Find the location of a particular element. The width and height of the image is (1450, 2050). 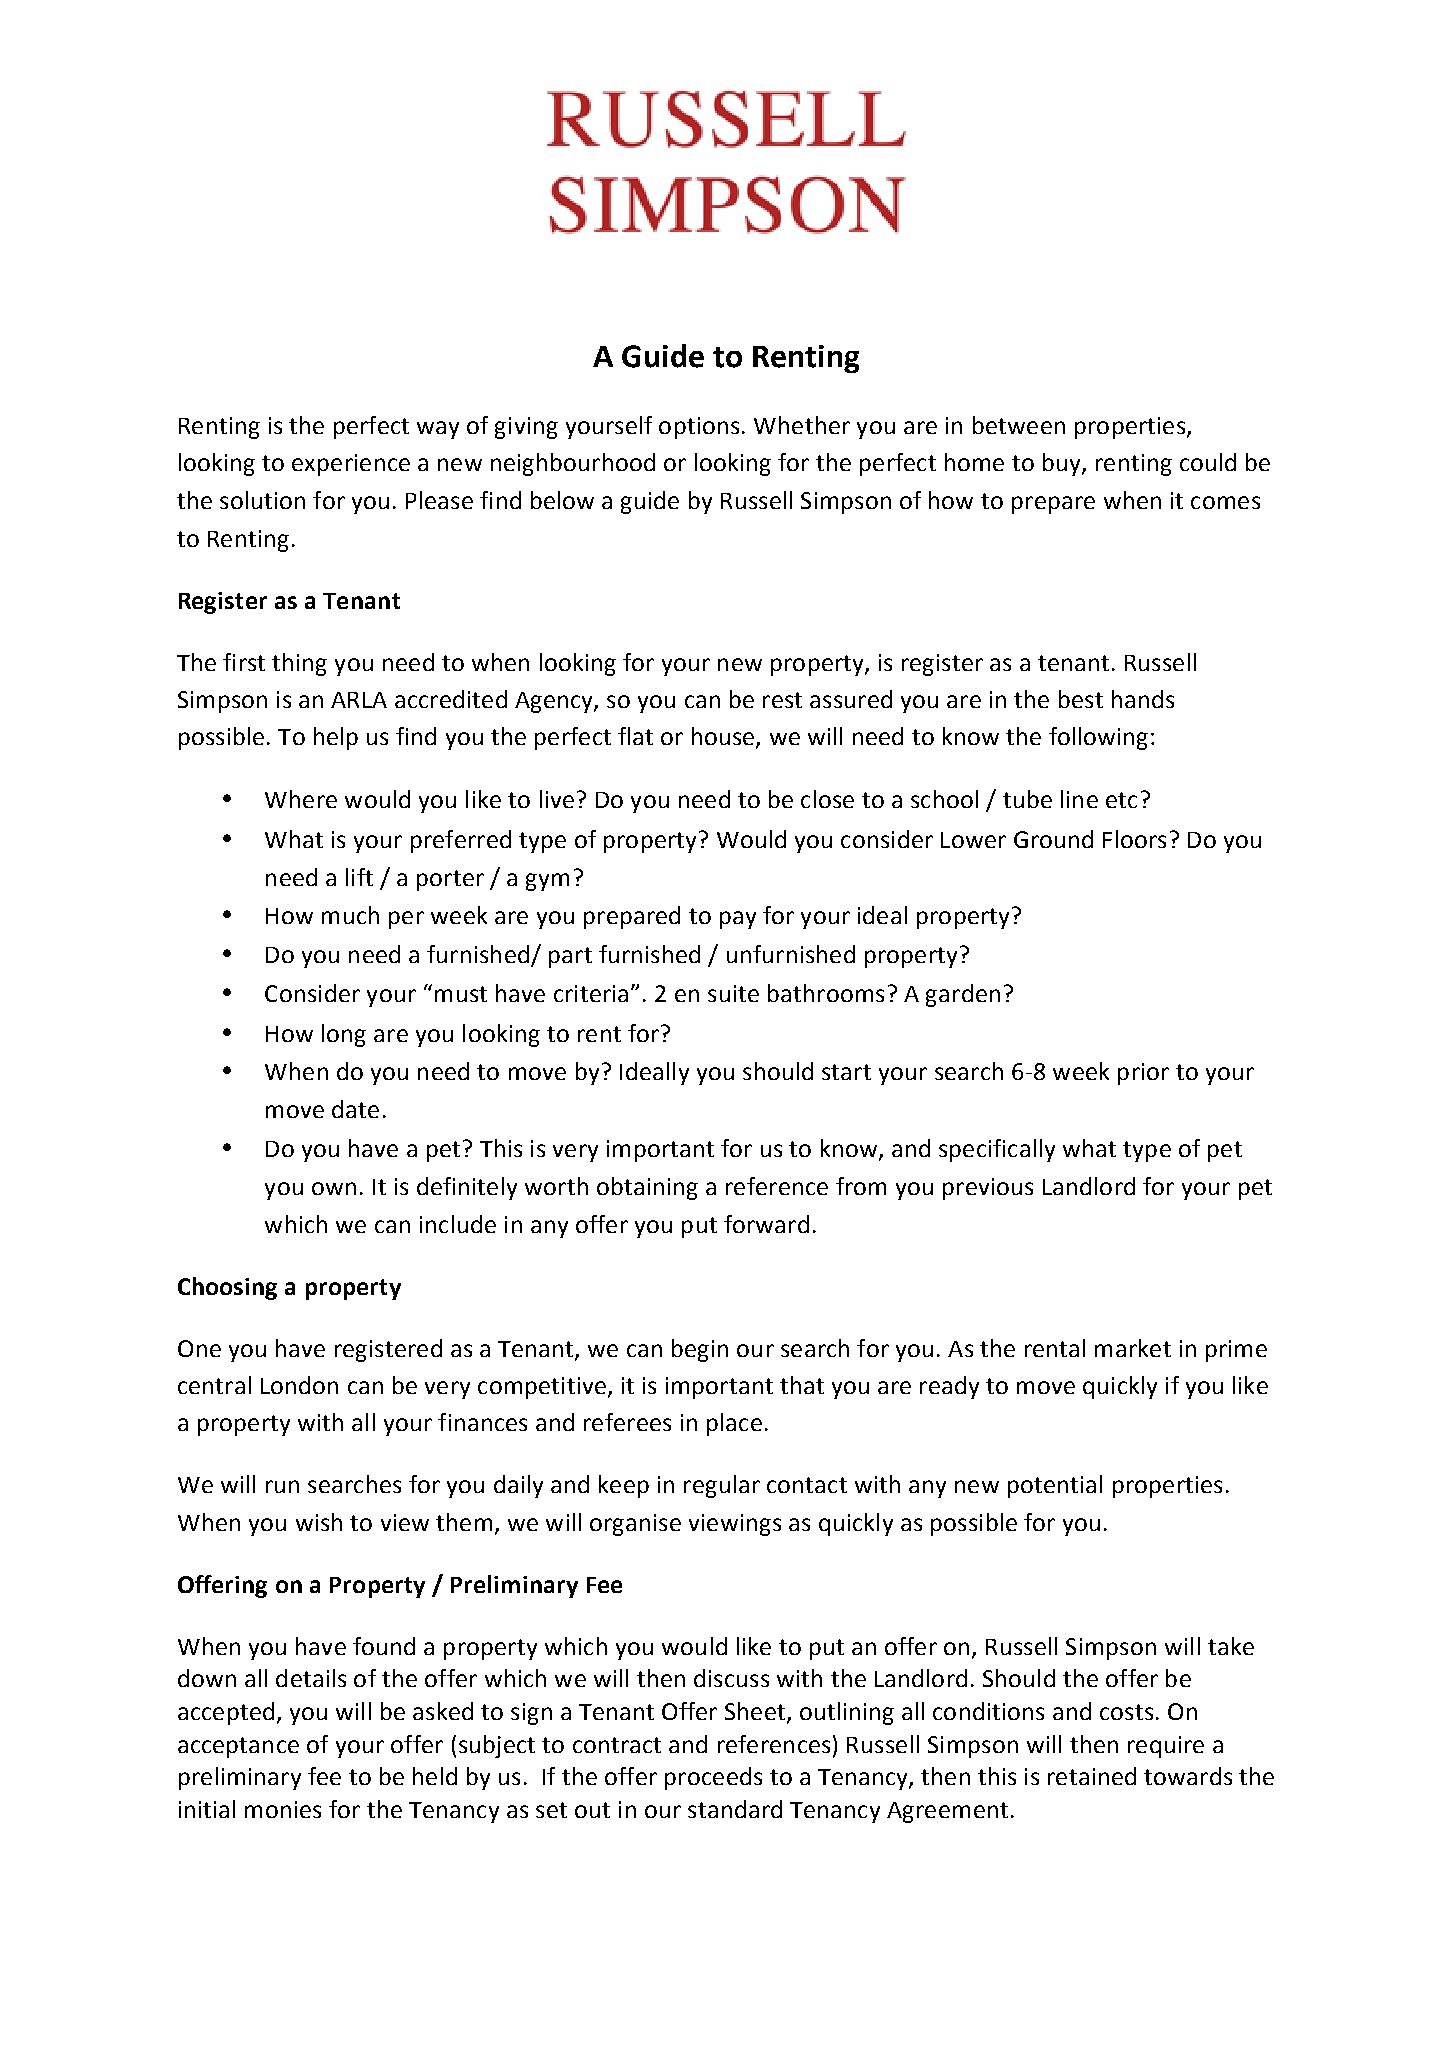

experience is located at coordinates (351, 465).
